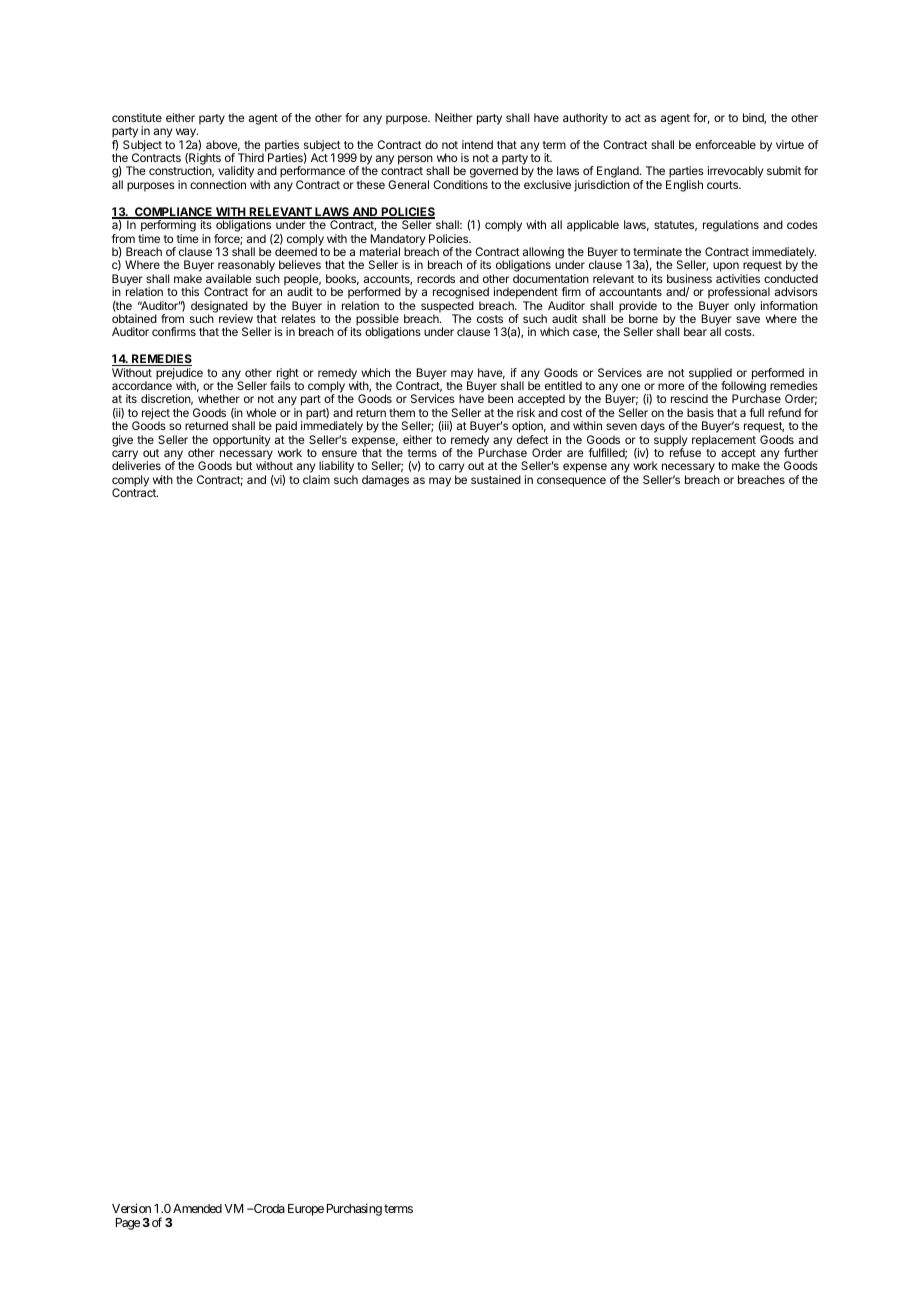 The width and height of the screenshot is (924, 1308). I want to click on Version, so click(131, 1208).
